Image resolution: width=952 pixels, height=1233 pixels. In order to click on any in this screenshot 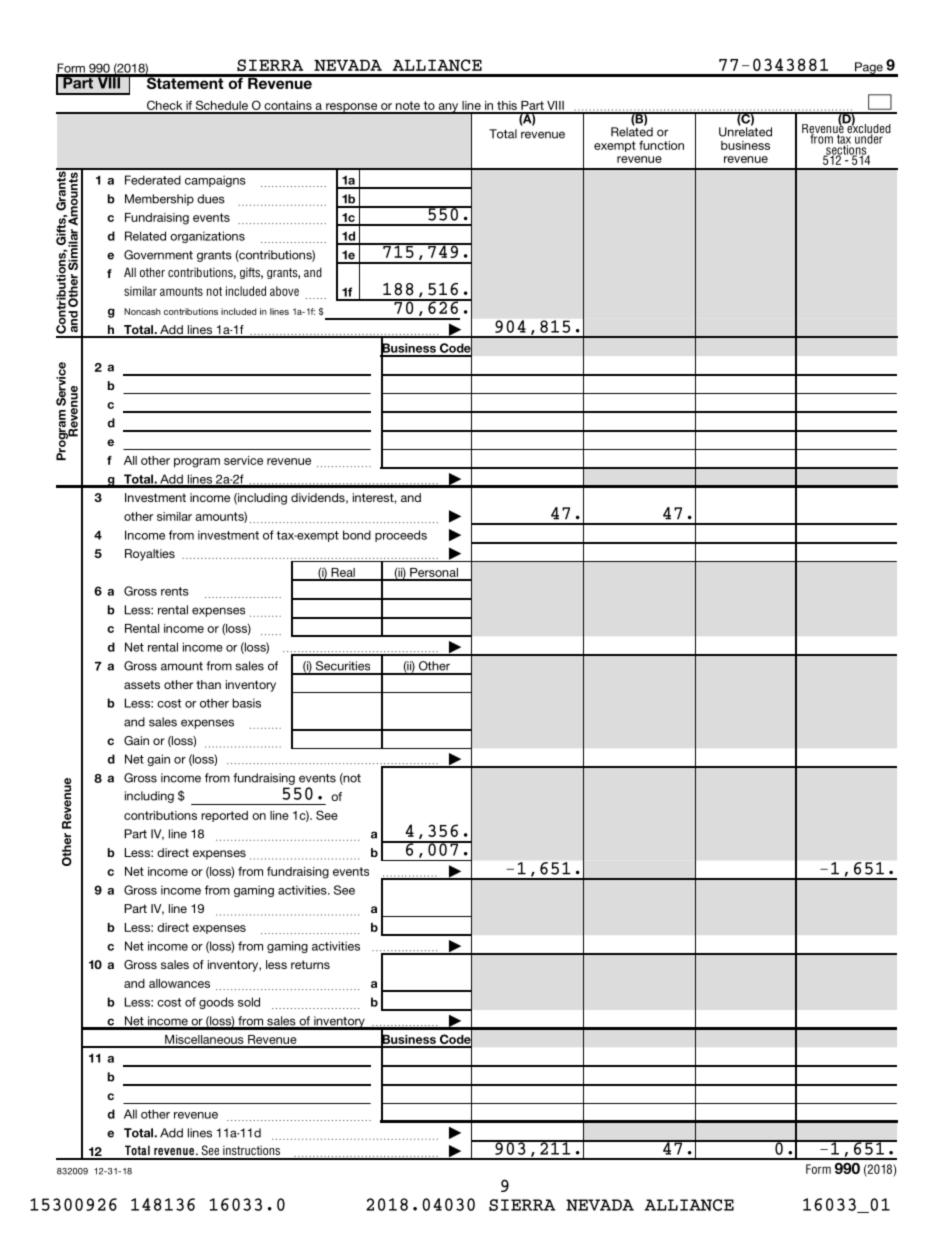, I will do `click(448, 108)`.
